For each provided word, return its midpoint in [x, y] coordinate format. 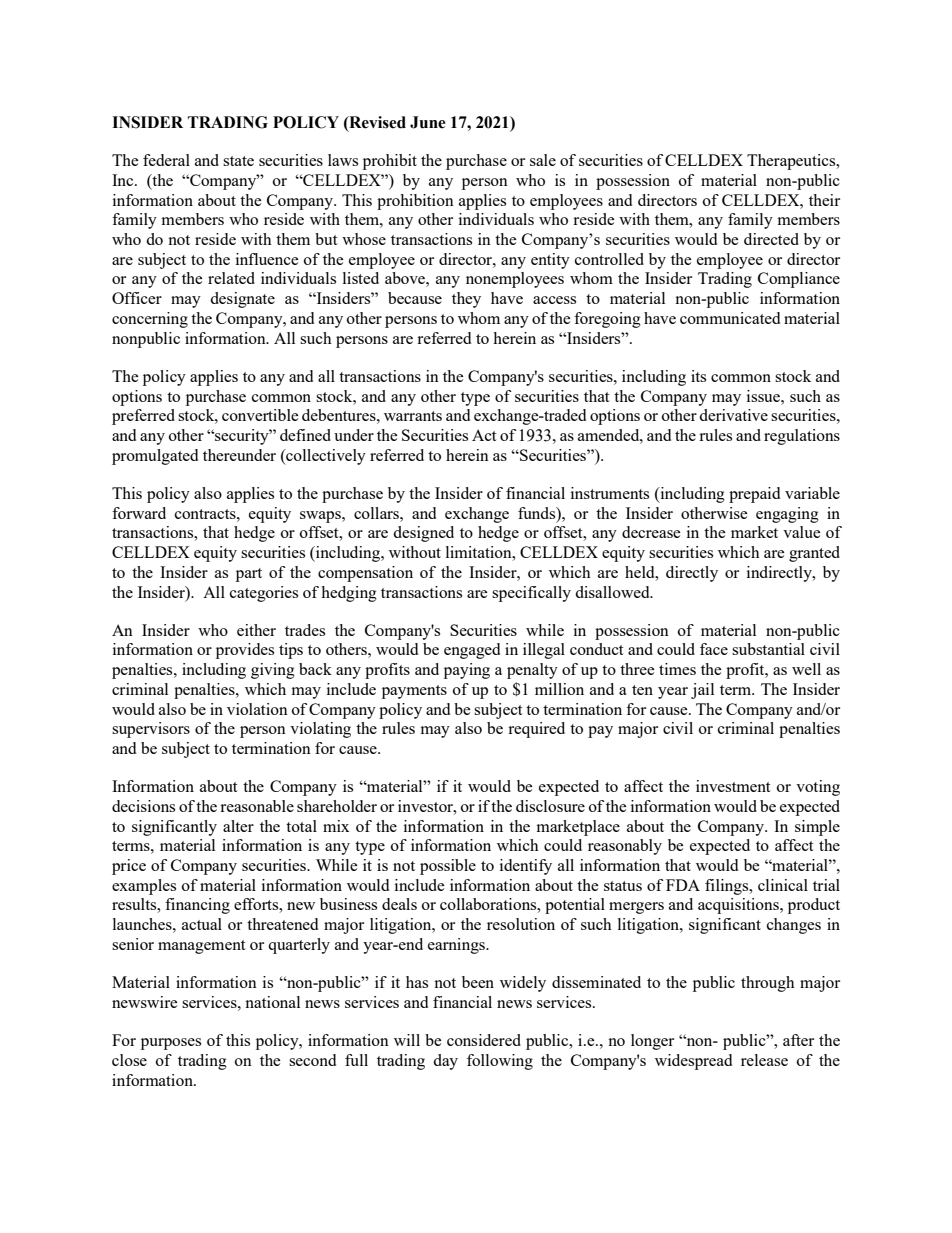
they [466, 300]
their [824, 200]
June [428, 122]
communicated [730, 318]
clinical [783, 885]
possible [448, 867]
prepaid [754, 495]
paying [467, 671]
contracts [206, 514]
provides [245, 651]
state [238, 161]
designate [242, 300]
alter [238, 826]
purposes [171, 1044]
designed [423, 534]
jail [702, 691]
